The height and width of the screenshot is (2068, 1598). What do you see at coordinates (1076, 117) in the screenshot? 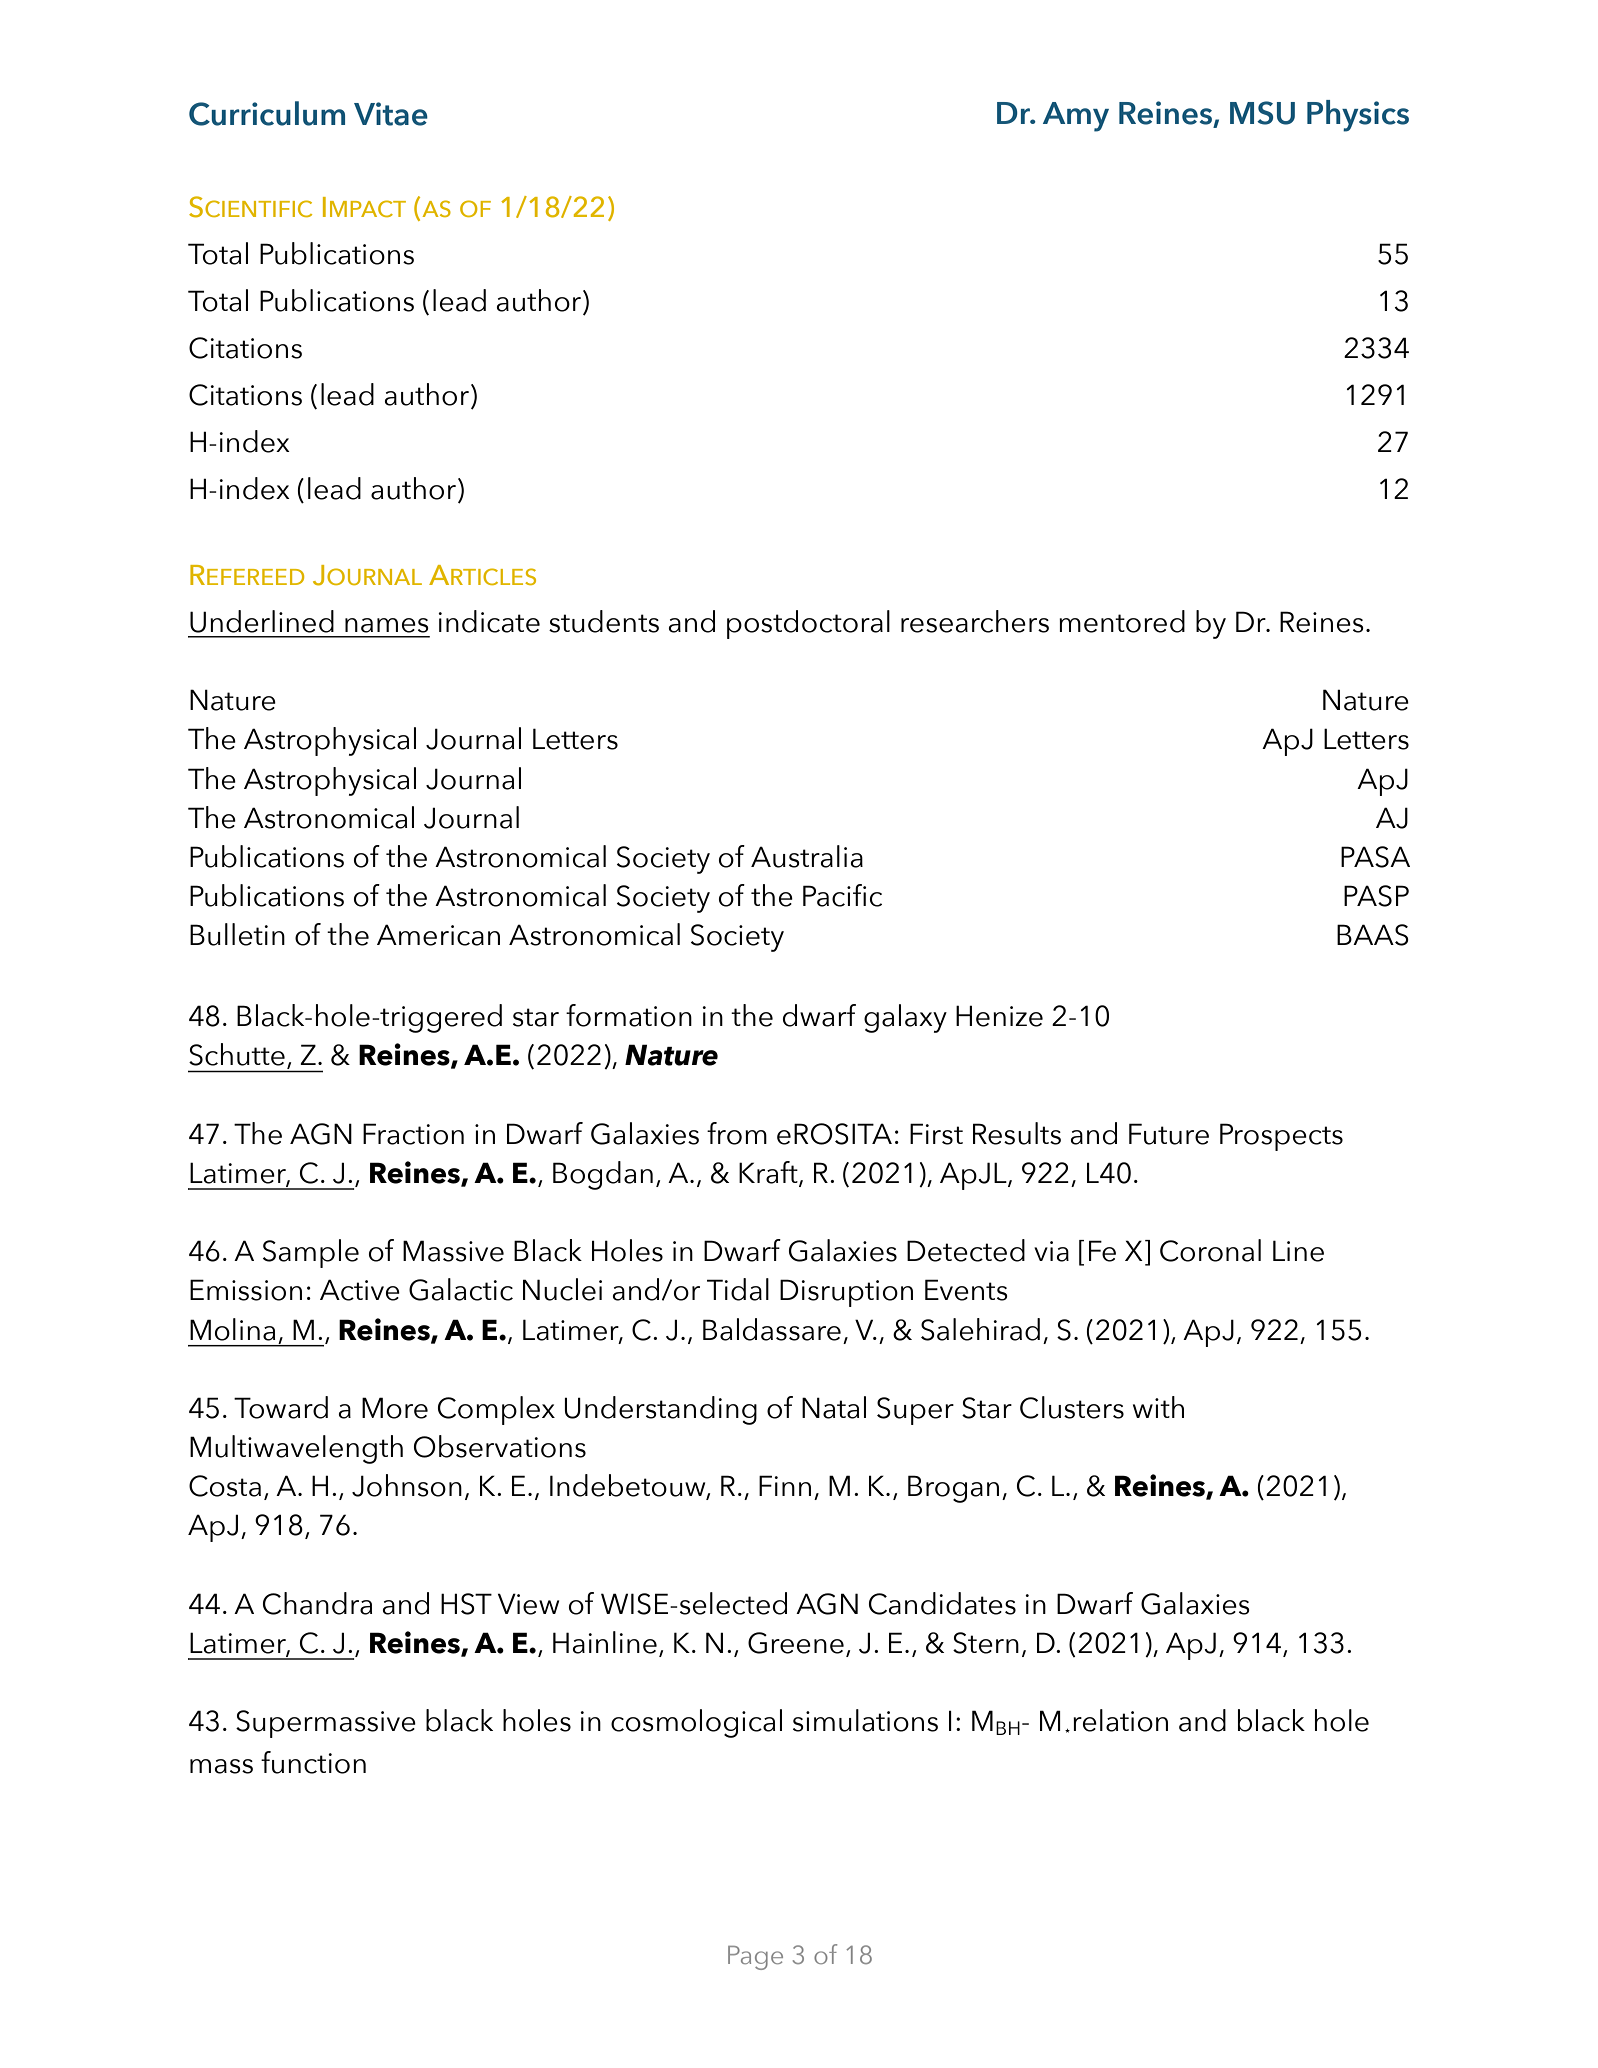
I see `Amy` at bounding box center [1076, 117].
